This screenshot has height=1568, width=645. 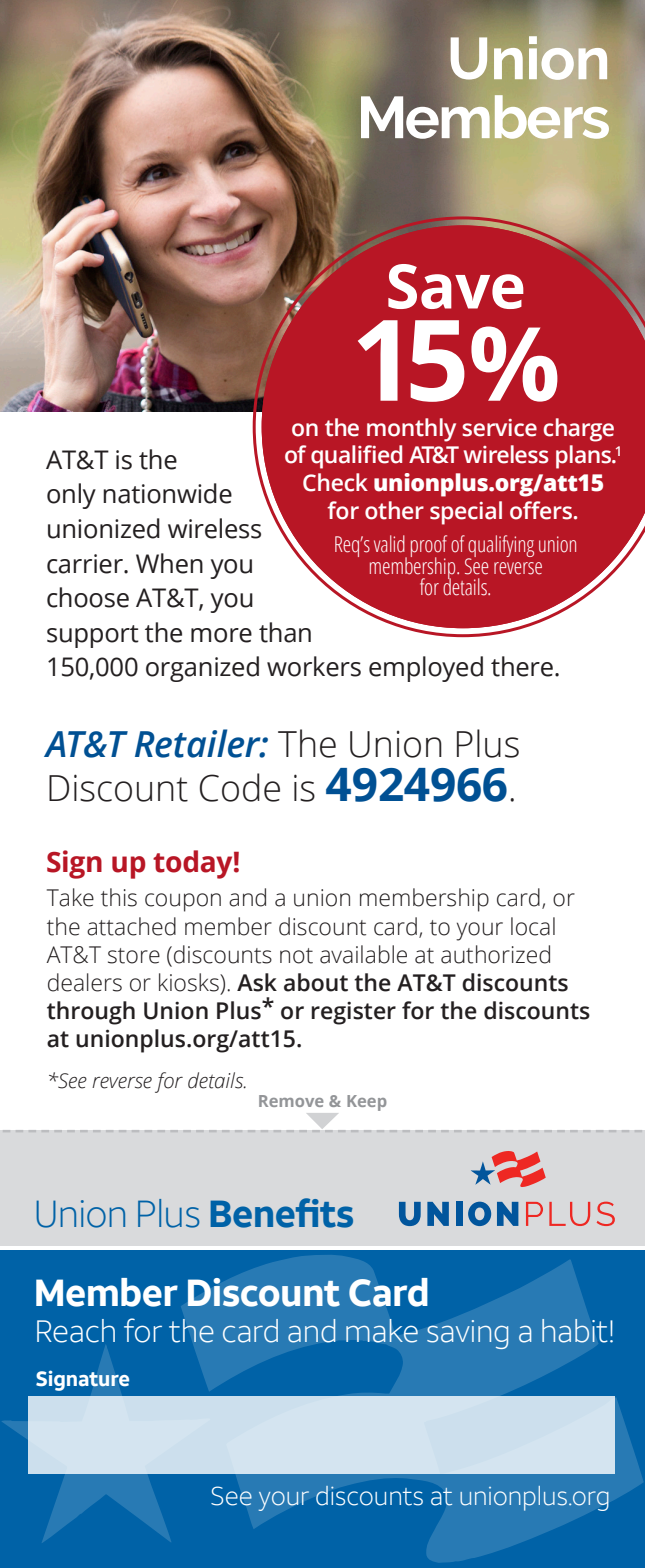 I want to click on service, so click(x=499, y=428).
